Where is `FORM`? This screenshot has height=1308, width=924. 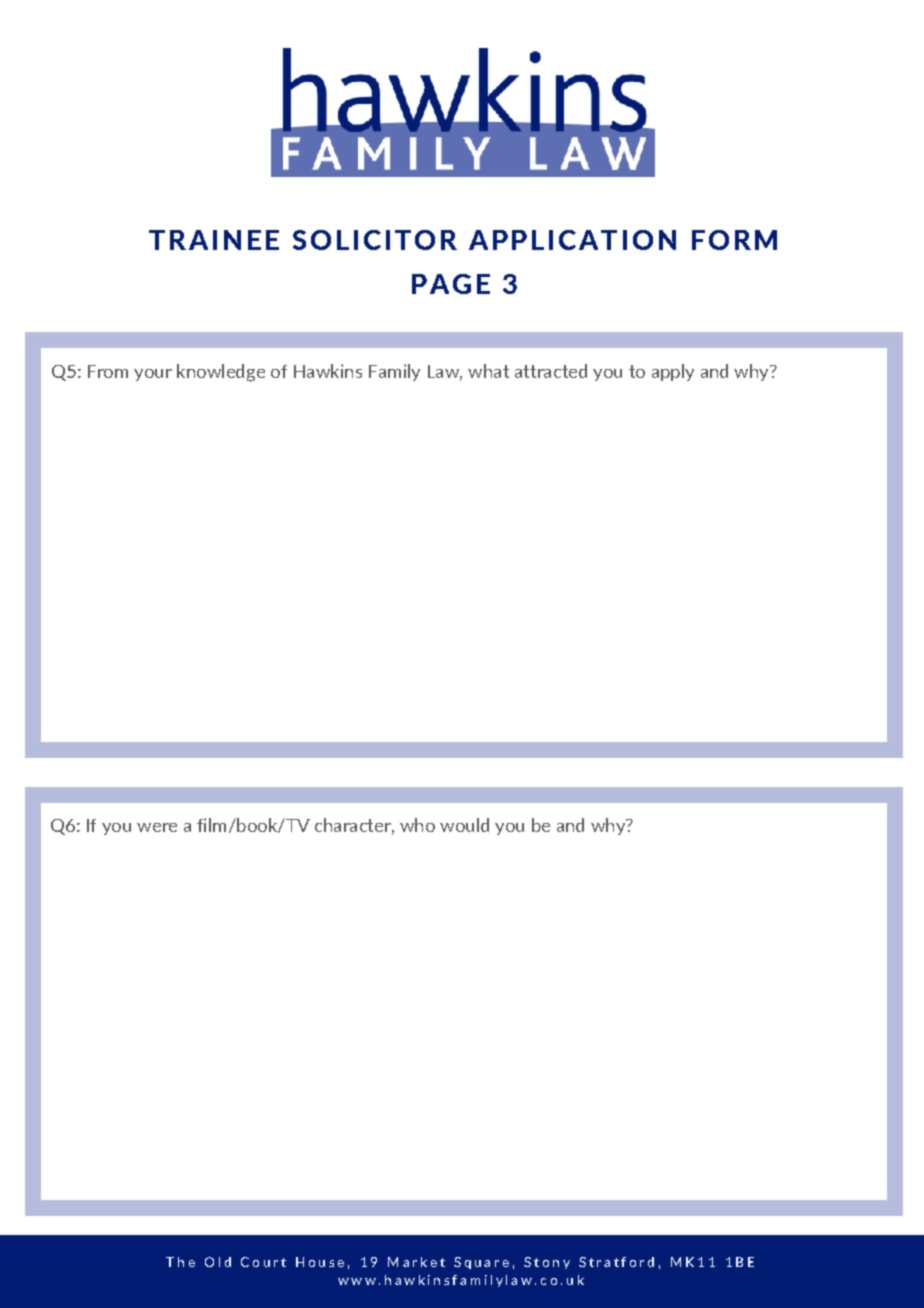 FORM is located at coordinates (734, 240).
